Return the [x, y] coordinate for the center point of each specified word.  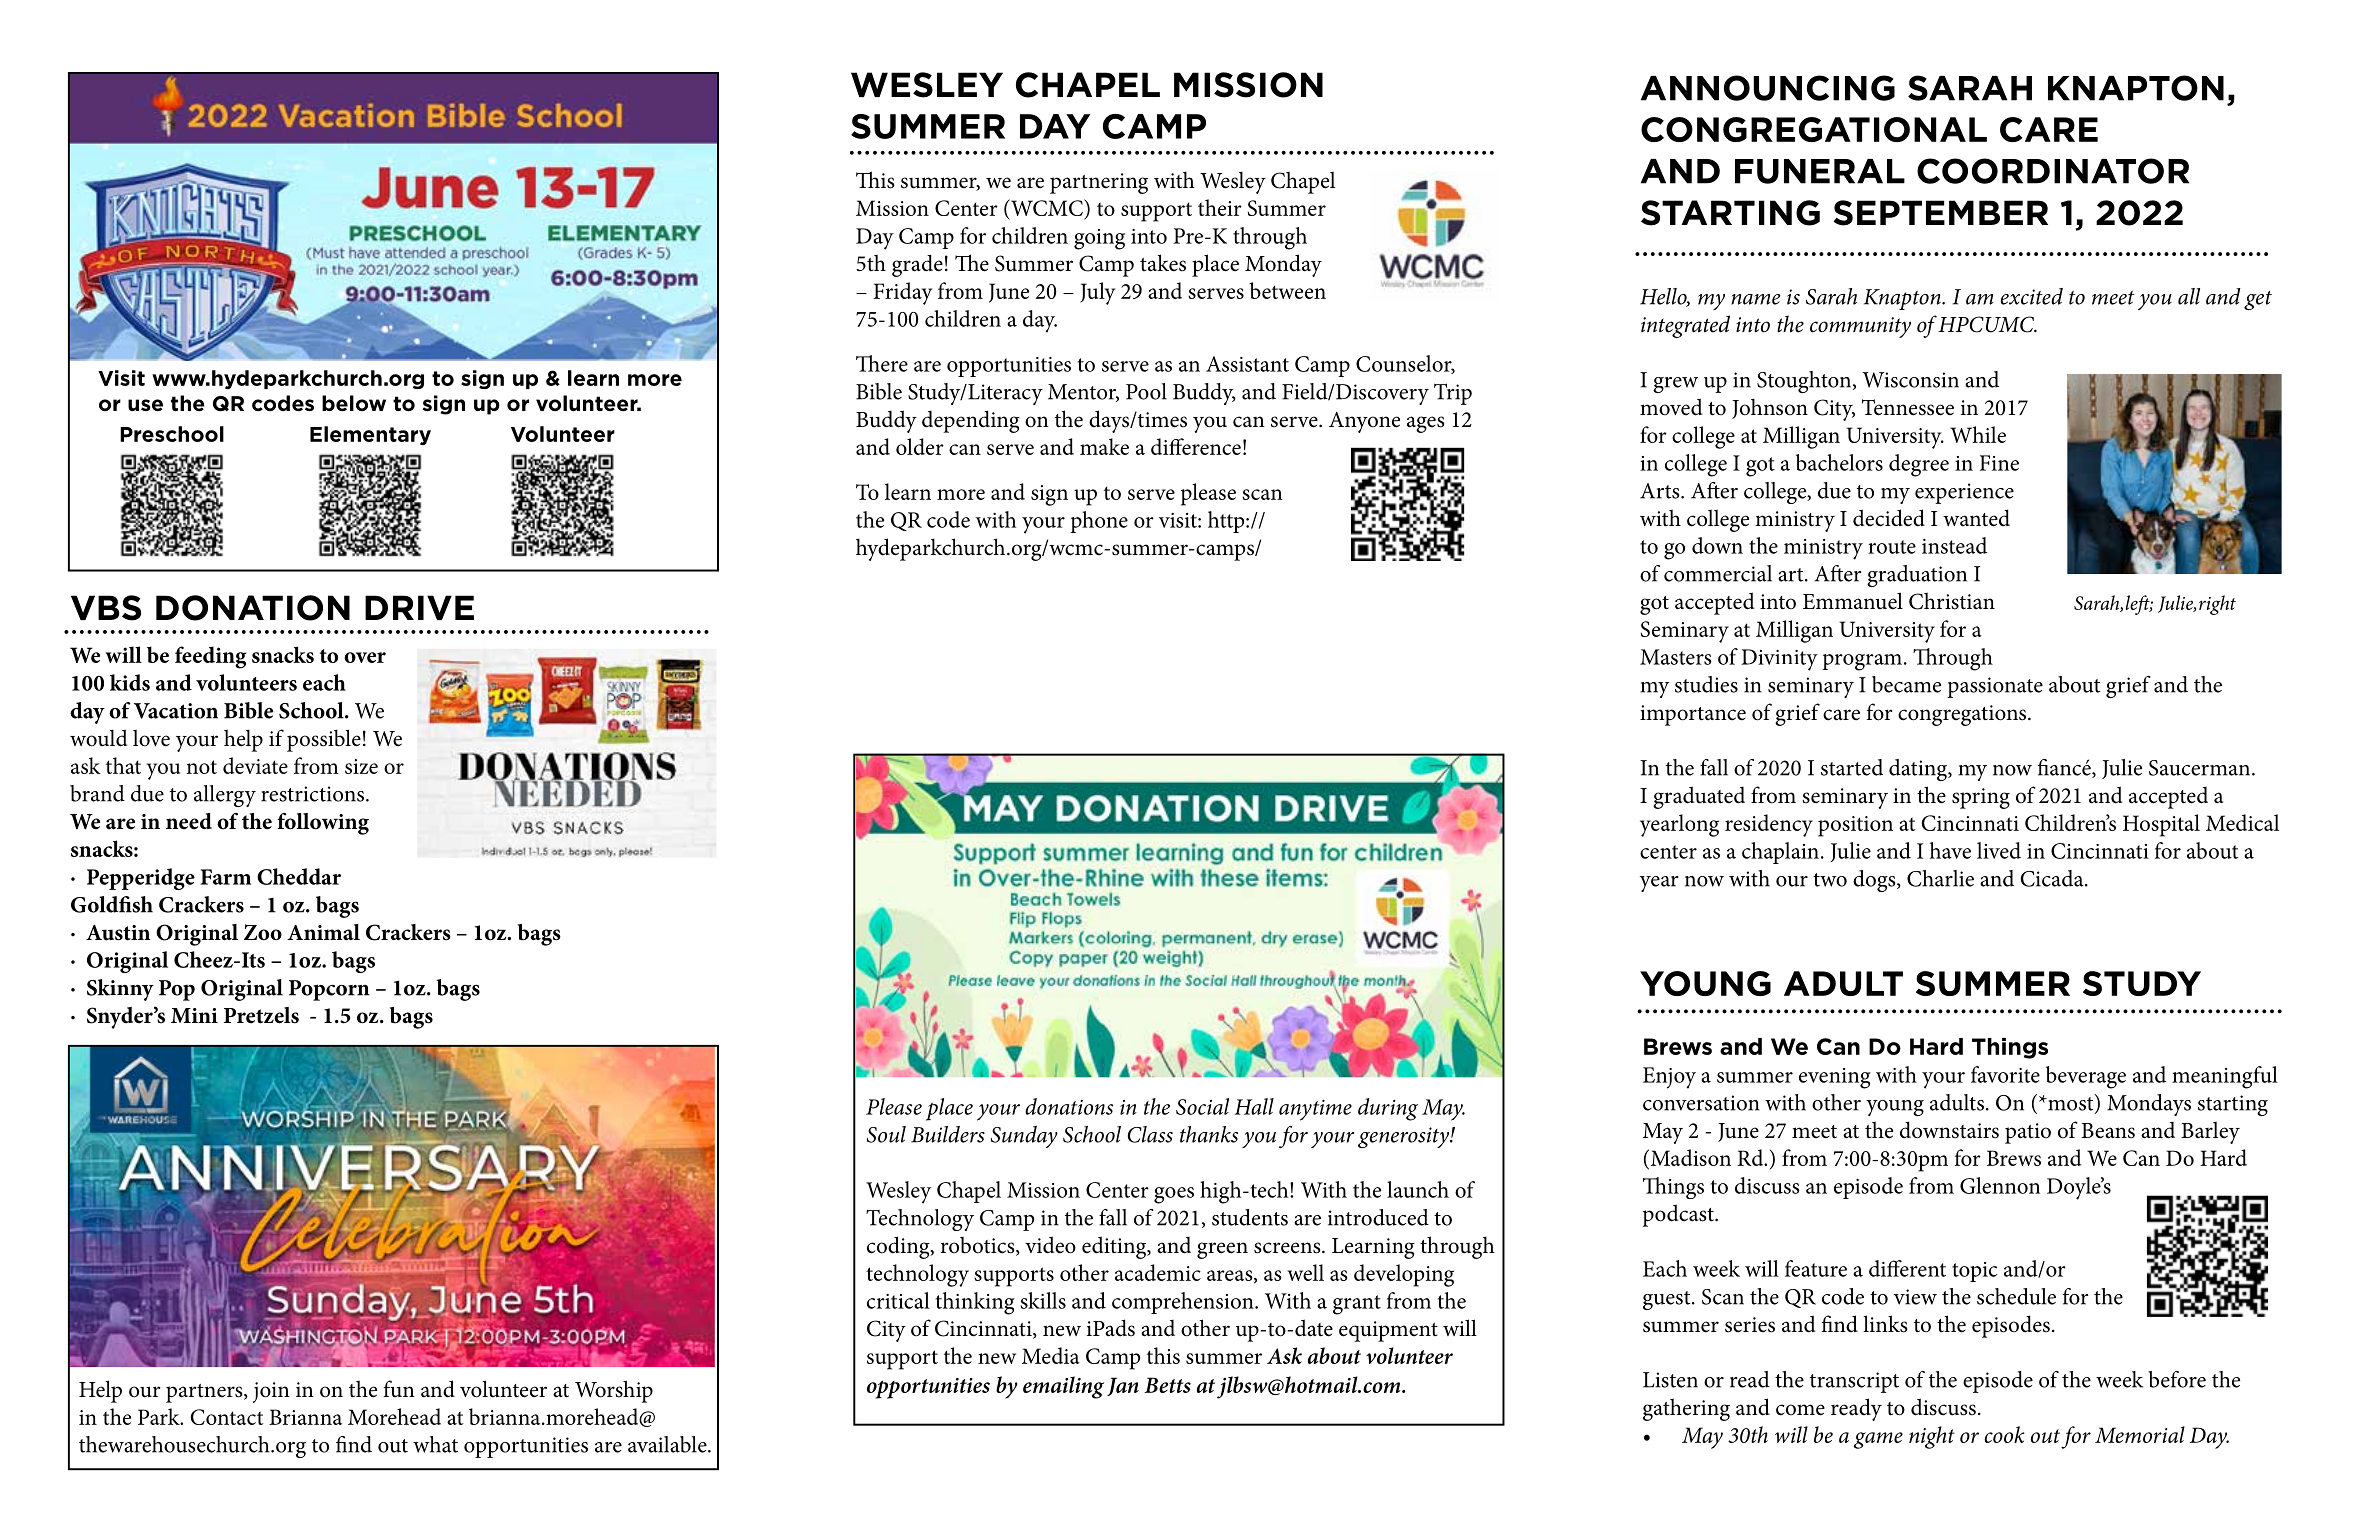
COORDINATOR [2053, 171]
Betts [1167, 1385]
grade [917, 265]
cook [2004, 1434]
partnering [1099, 183]
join [271, 1392]
